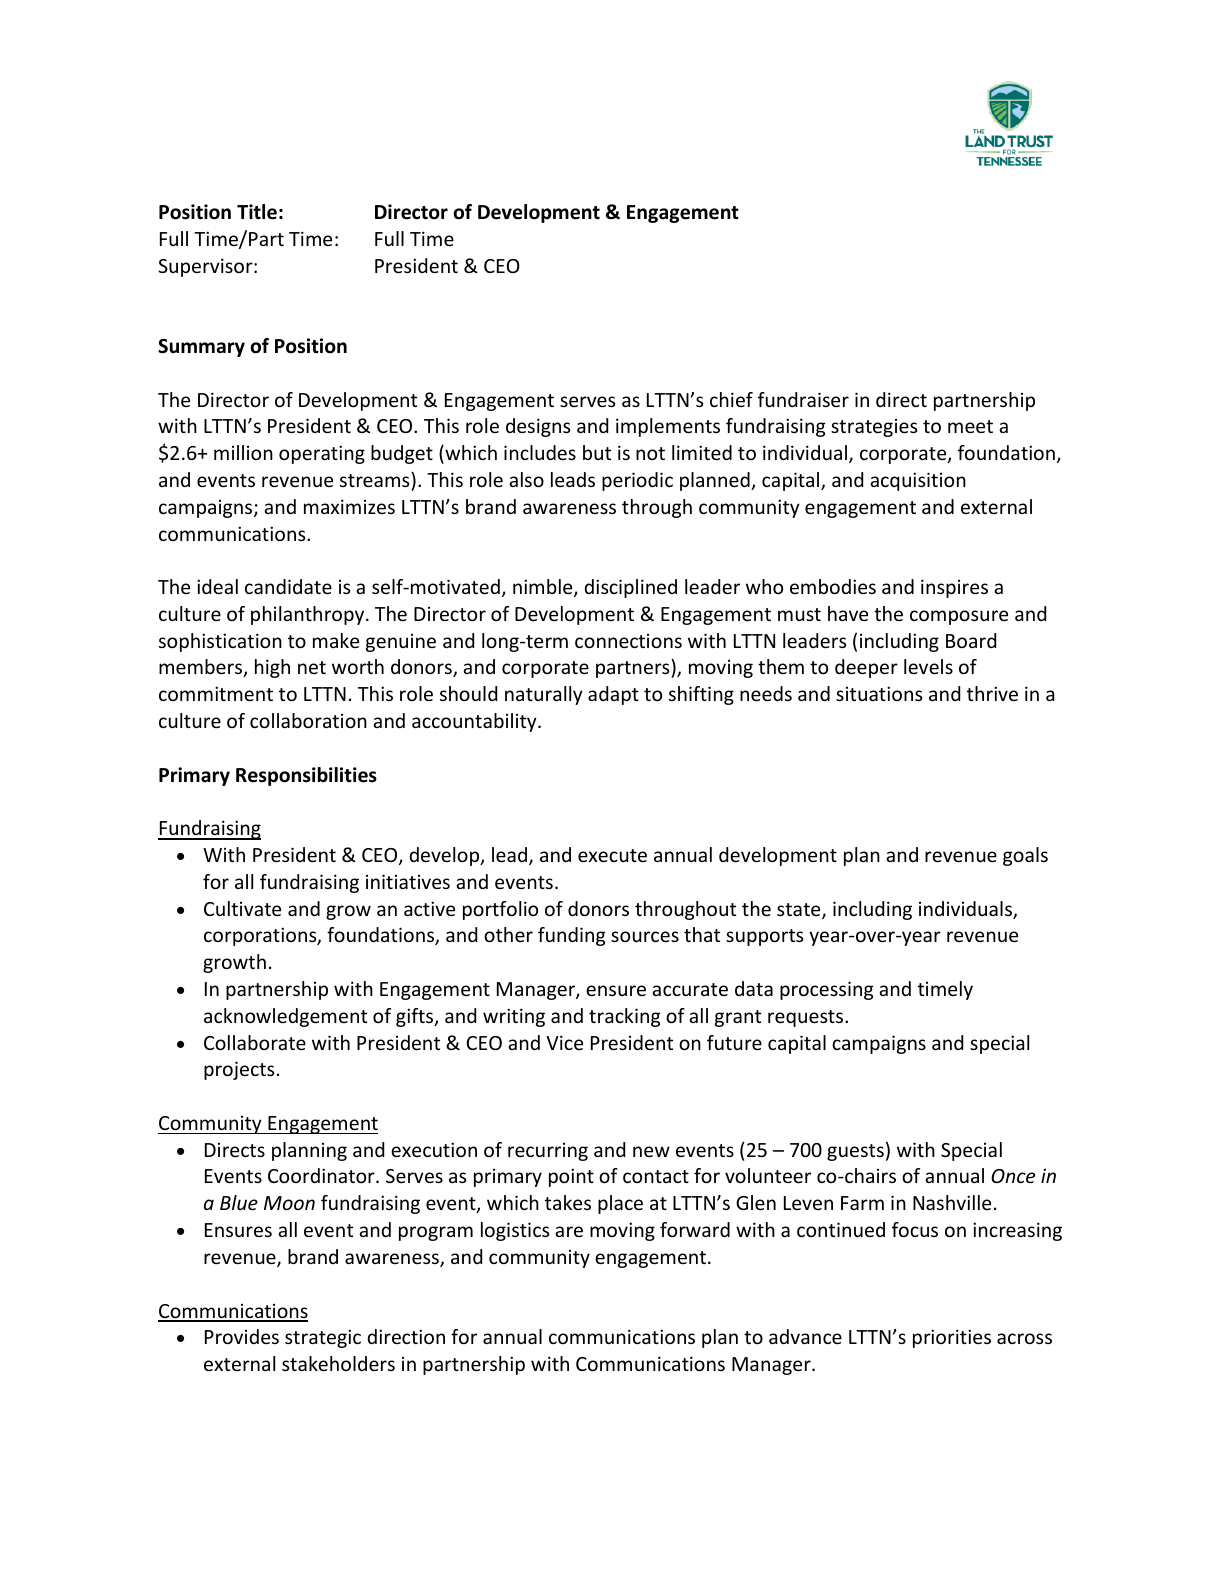 This page has width=1221, height=1580. Describe the element at coordinates (323, 1338) in the page. I see `strategic` at that location.
